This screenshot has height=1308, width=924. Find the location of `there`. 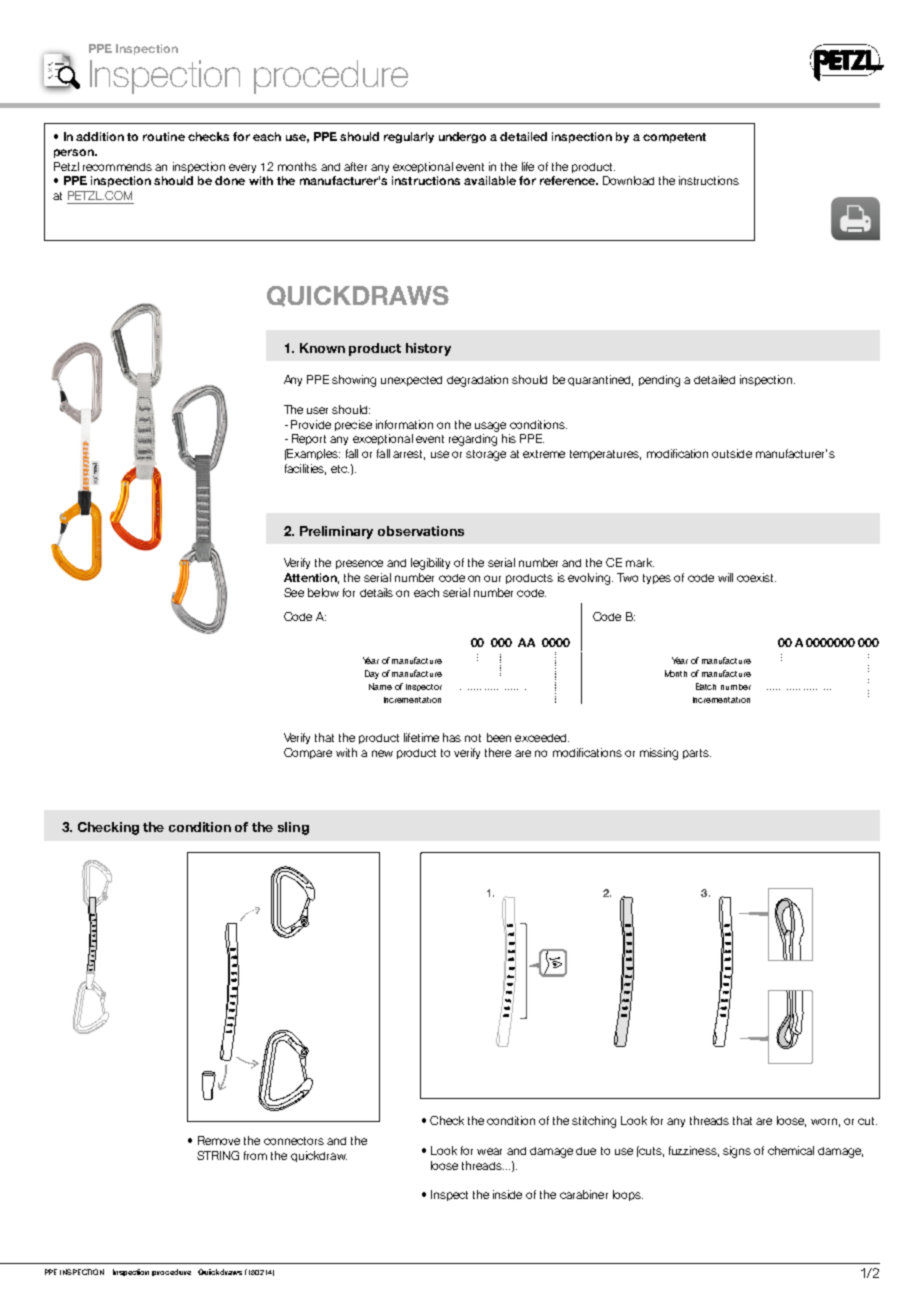

there is located at coordinates (498, 752).
